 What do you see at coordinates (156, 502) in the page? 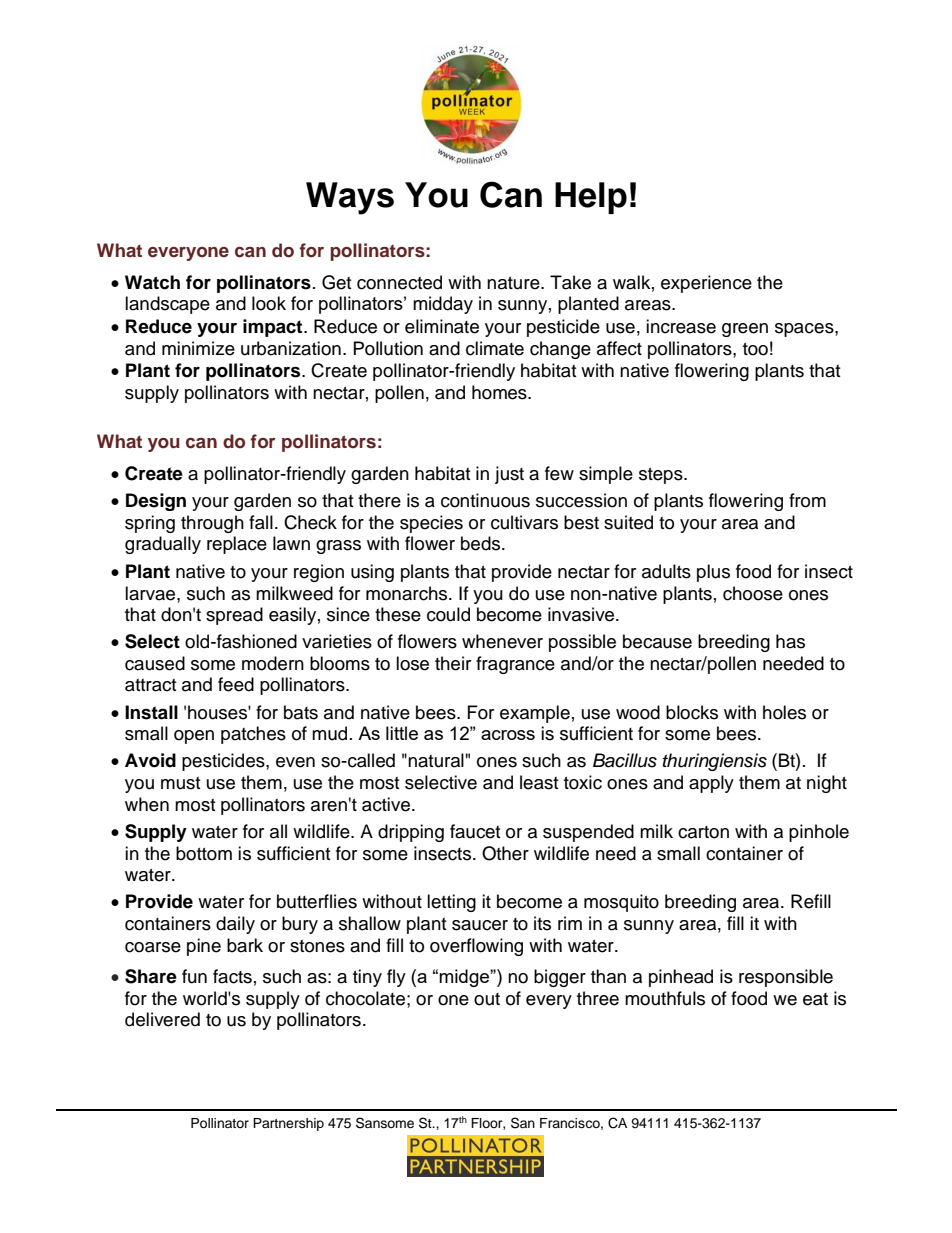
I see `Design` at bounding box center [156, 502].
